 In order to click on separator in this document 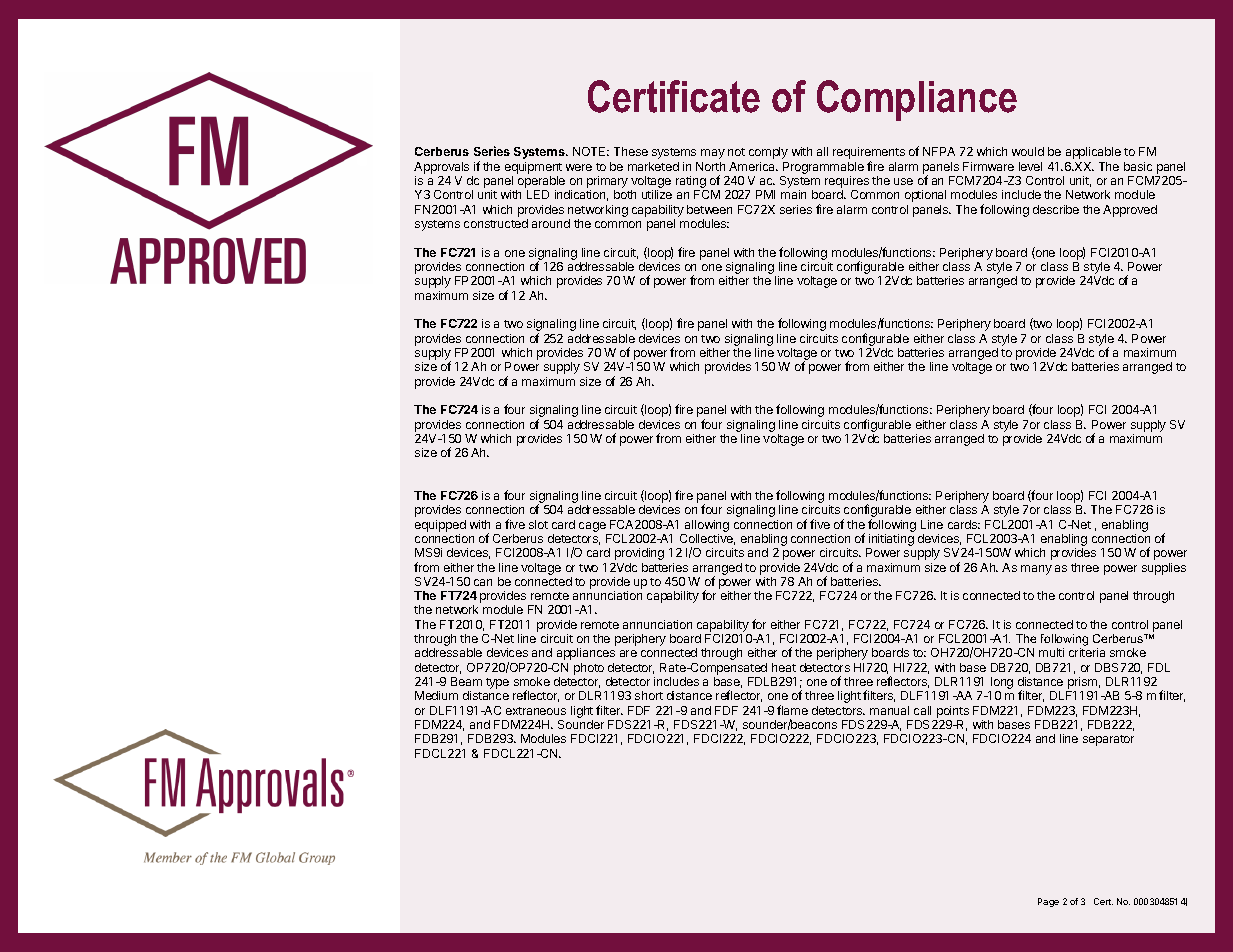, I will do `click(1108, 740)`.
